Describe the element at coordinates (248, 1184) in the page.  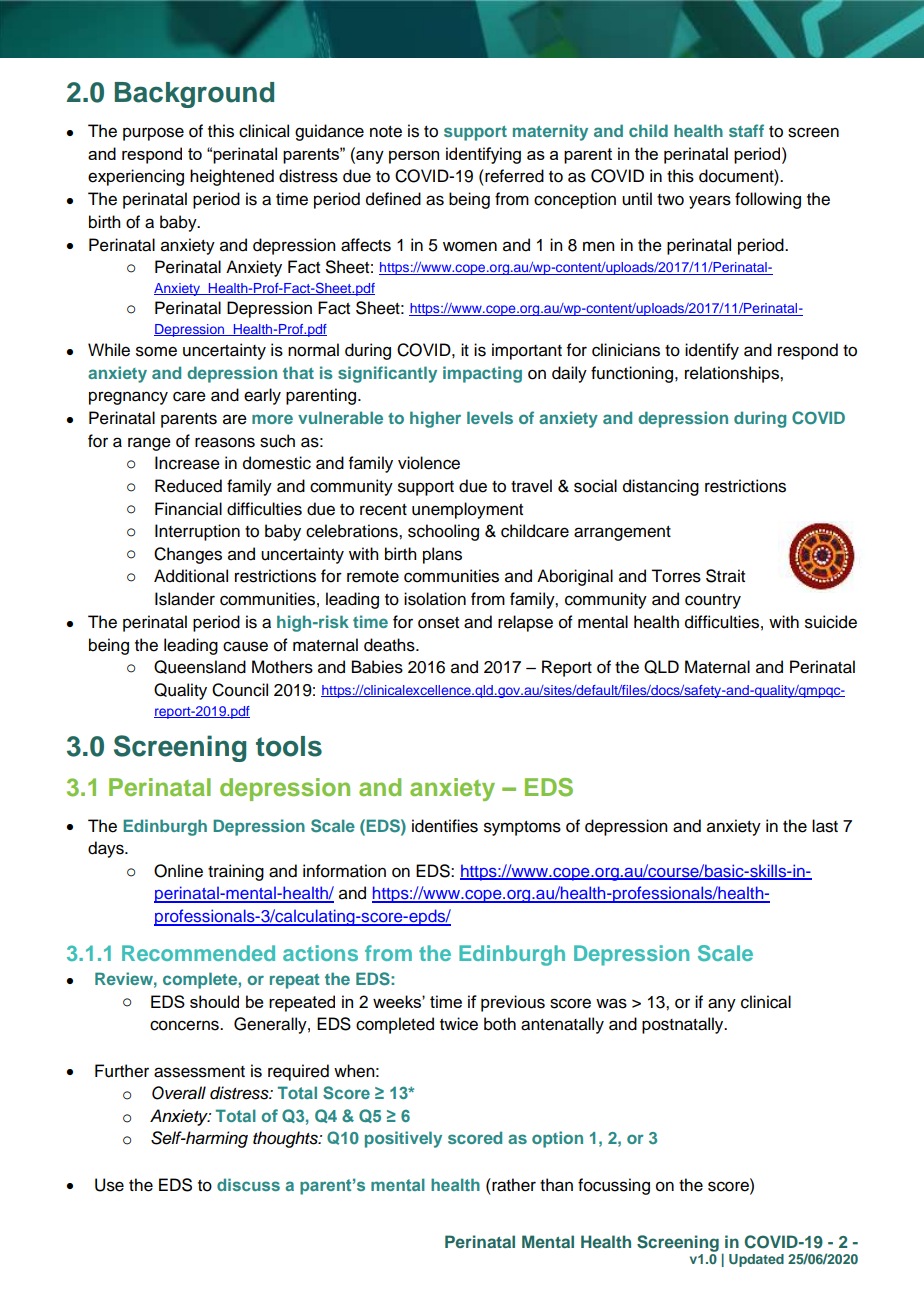
I see `discuss` at that location.
